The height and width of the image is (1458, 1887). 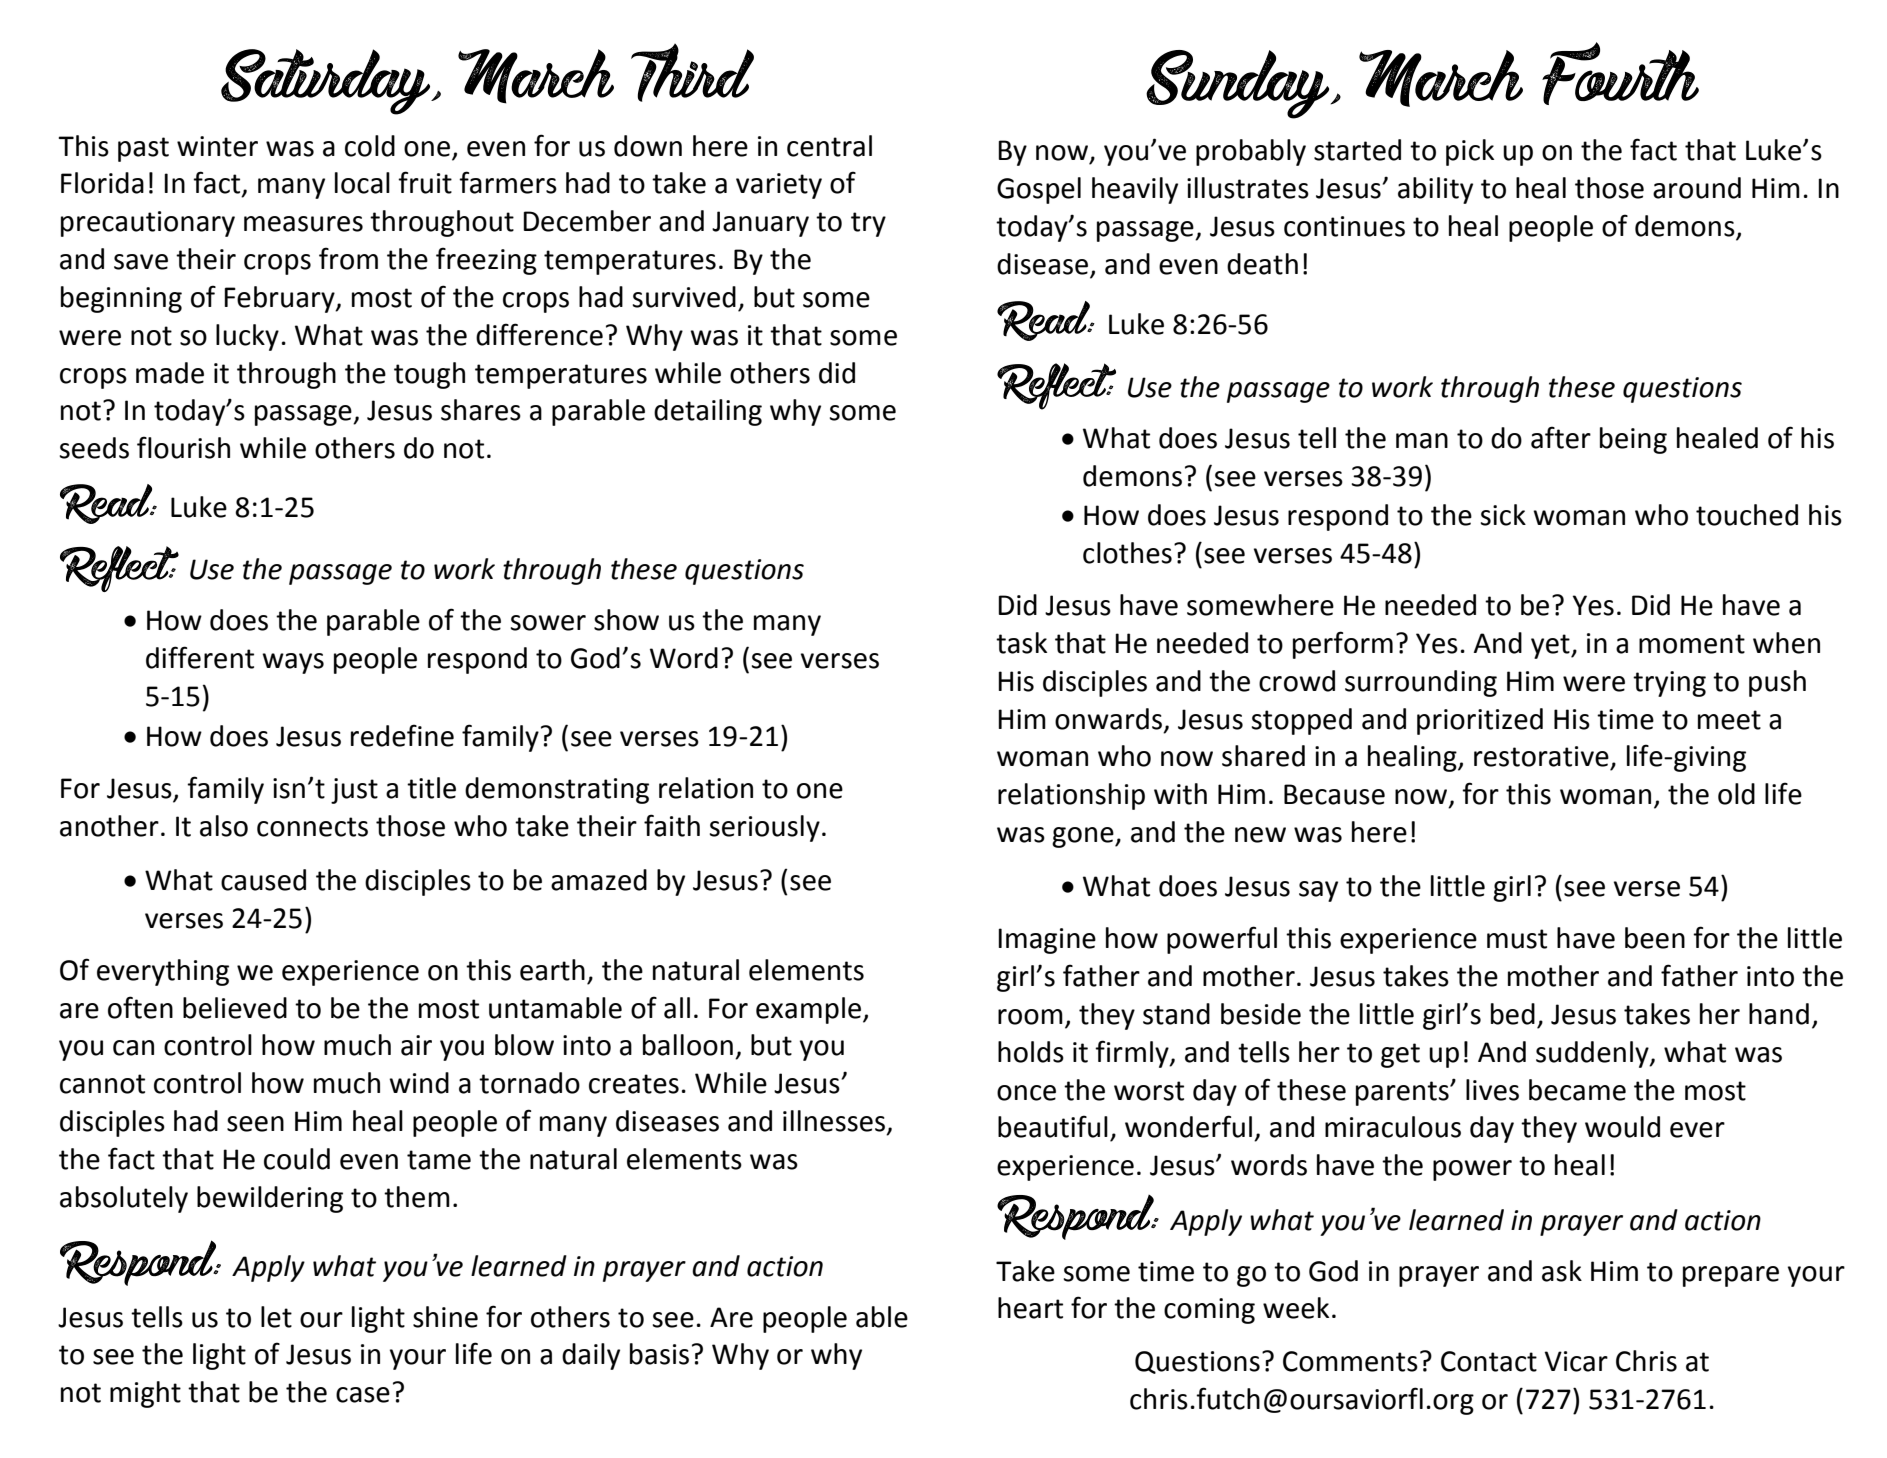 I want to click on restorative, so click(x=1541, y=756).
